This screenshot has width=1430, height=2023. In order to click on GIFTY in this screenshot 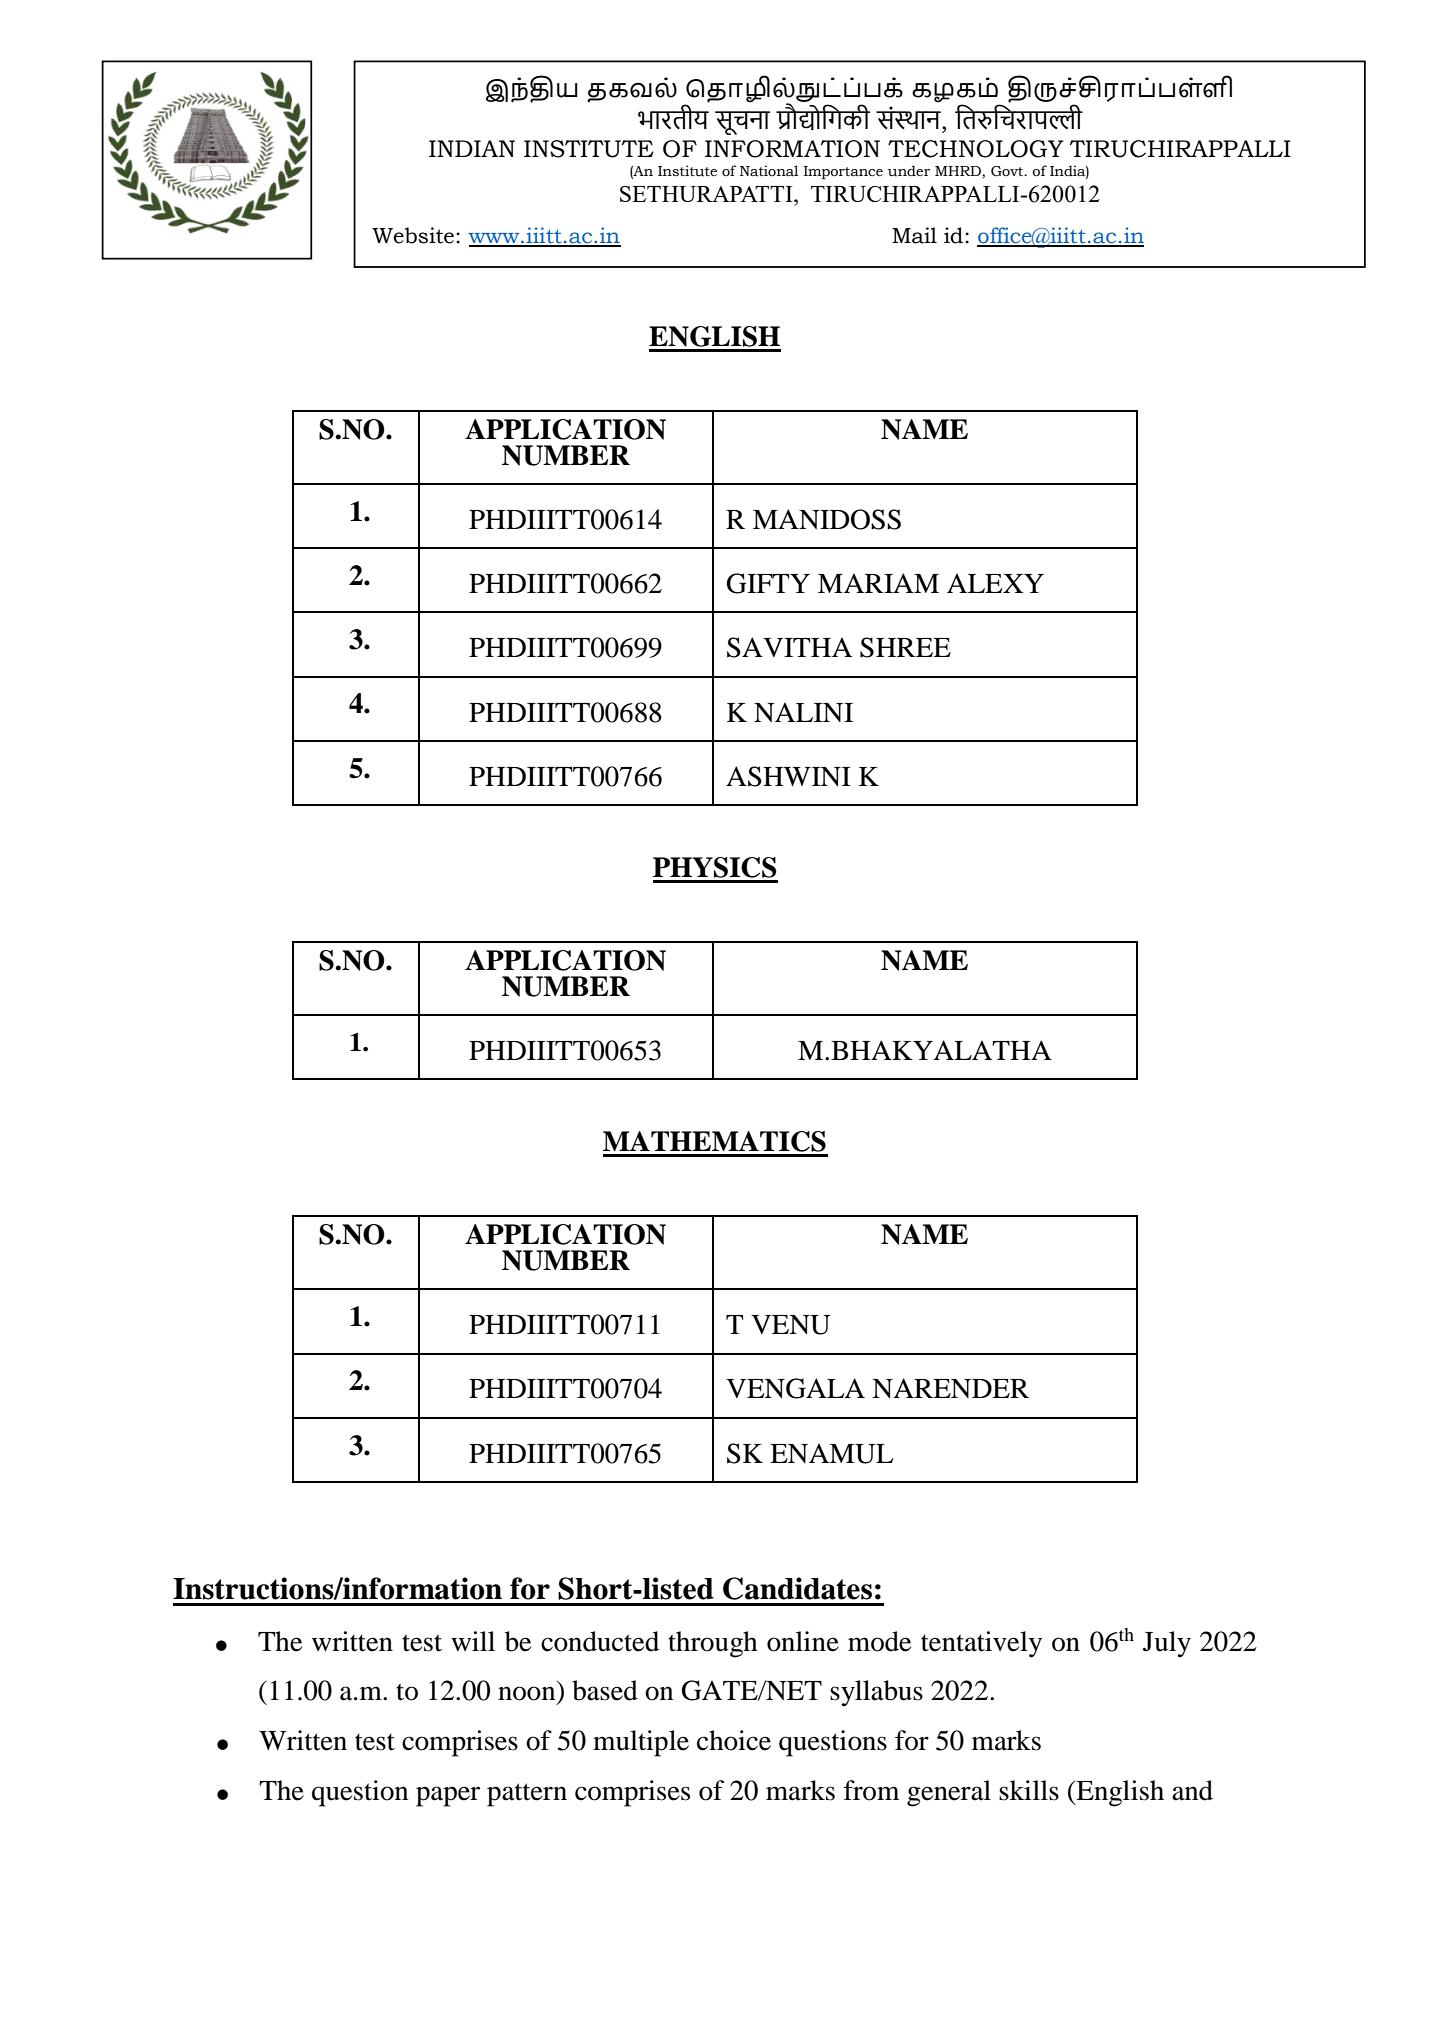, I will do `click(768, 583)`.
